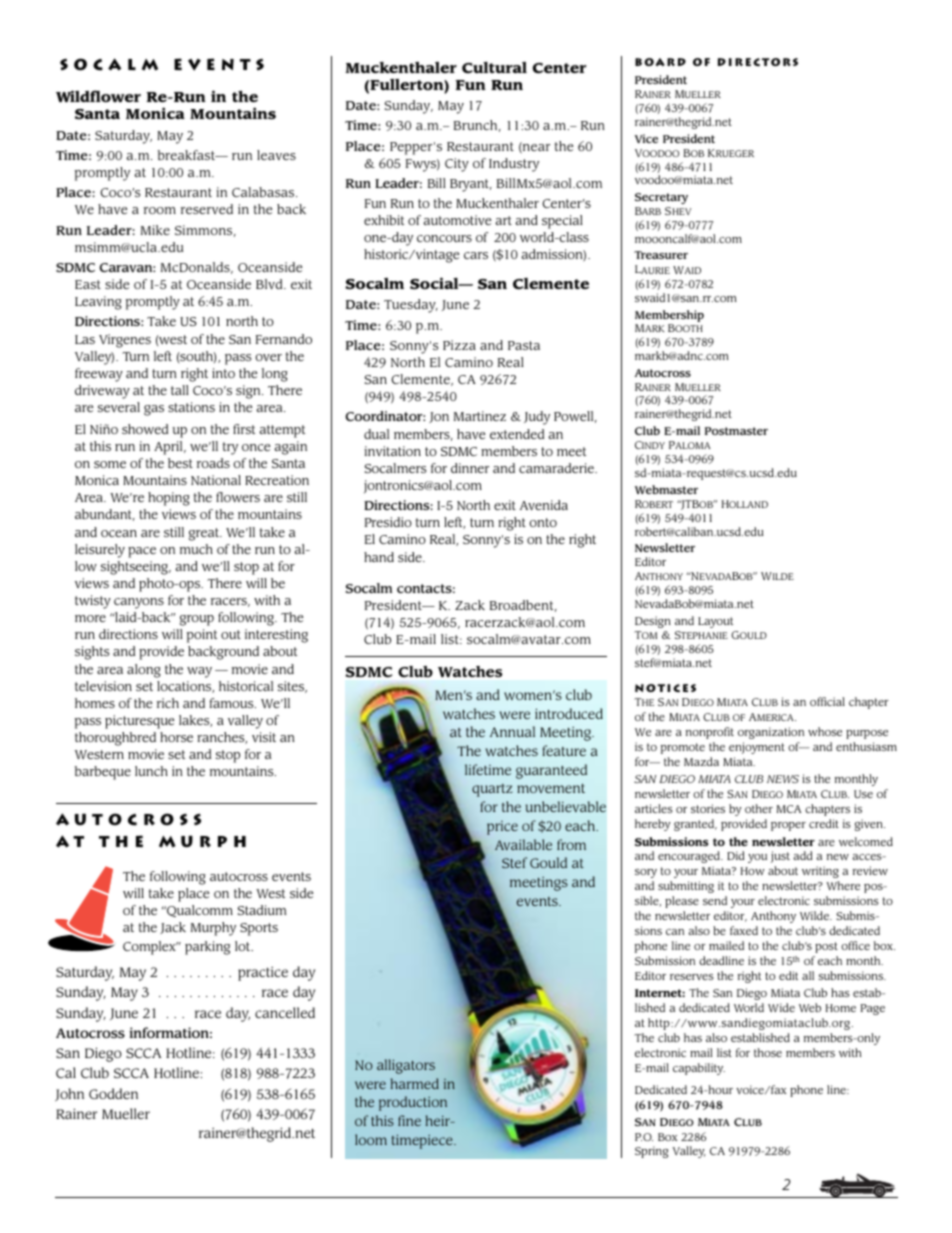  I want to click on Layout, so click(715, 622).
